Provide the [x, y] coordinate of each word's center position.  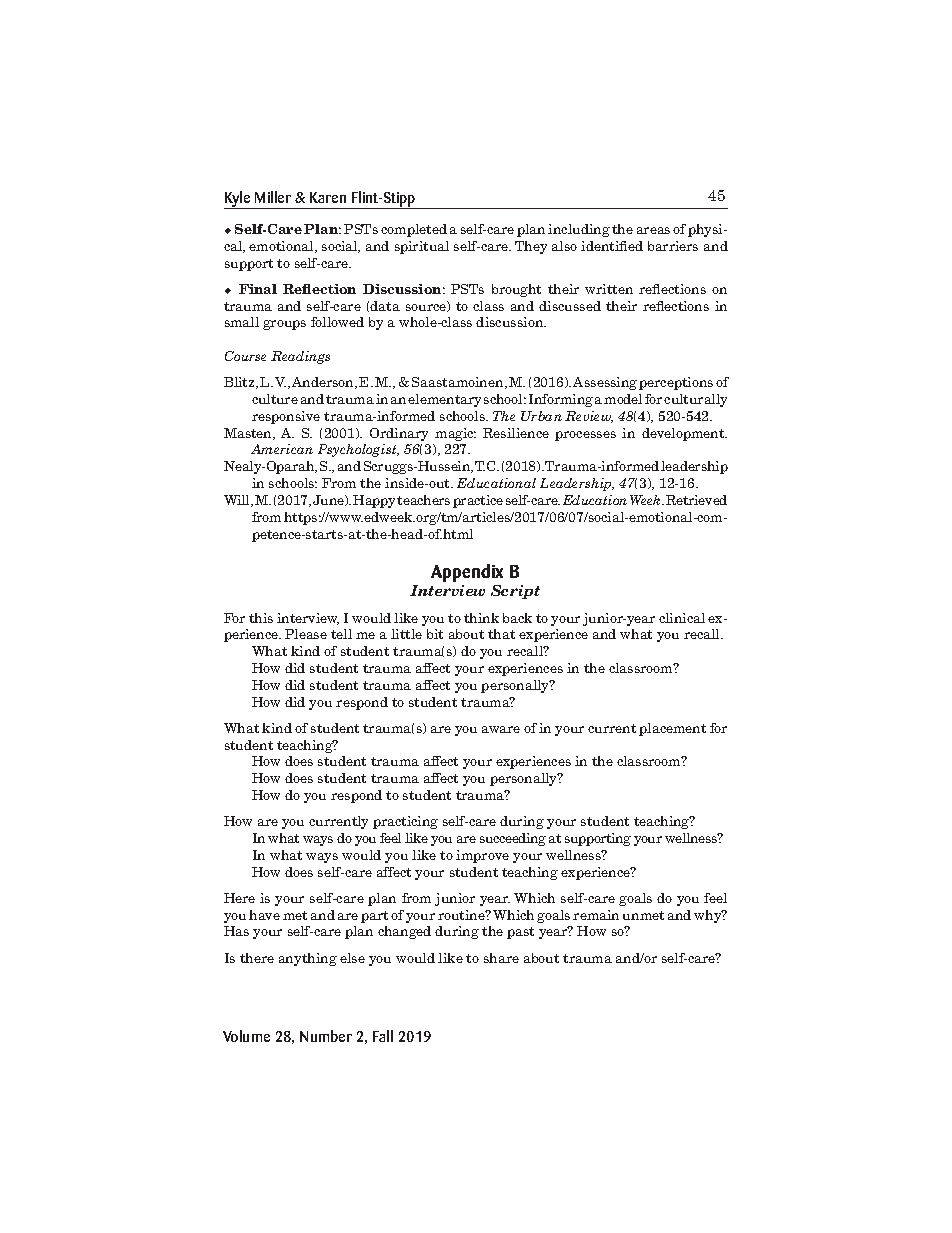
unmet [643, 915]
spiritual [422, 247]
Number [326, 1036]
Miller [273, 197]
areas [653, 230]
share [501, 958]
